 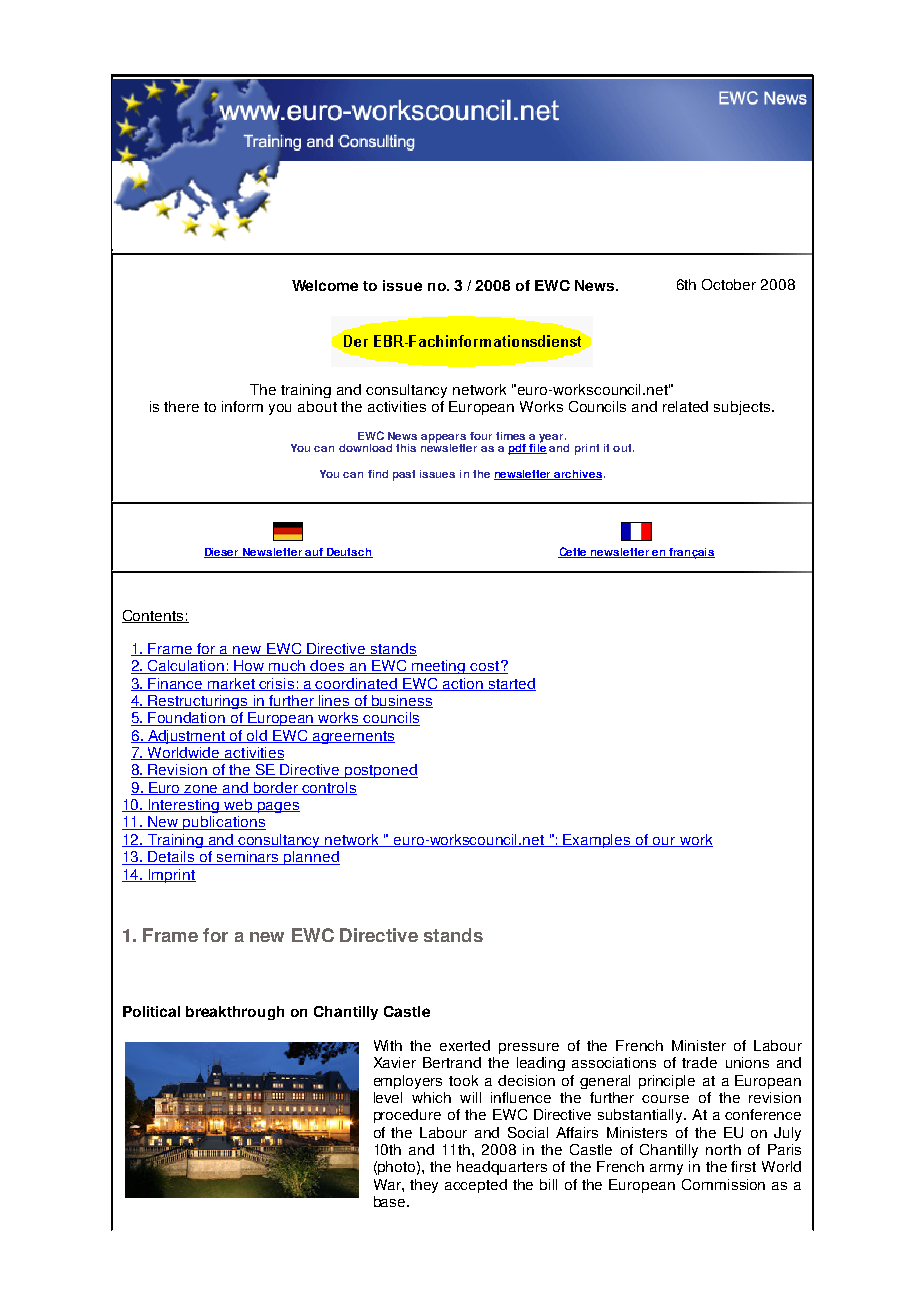 What do you see at coordinates (258, 736) in the image?
I see `old` at bounding box center [258, 736].
